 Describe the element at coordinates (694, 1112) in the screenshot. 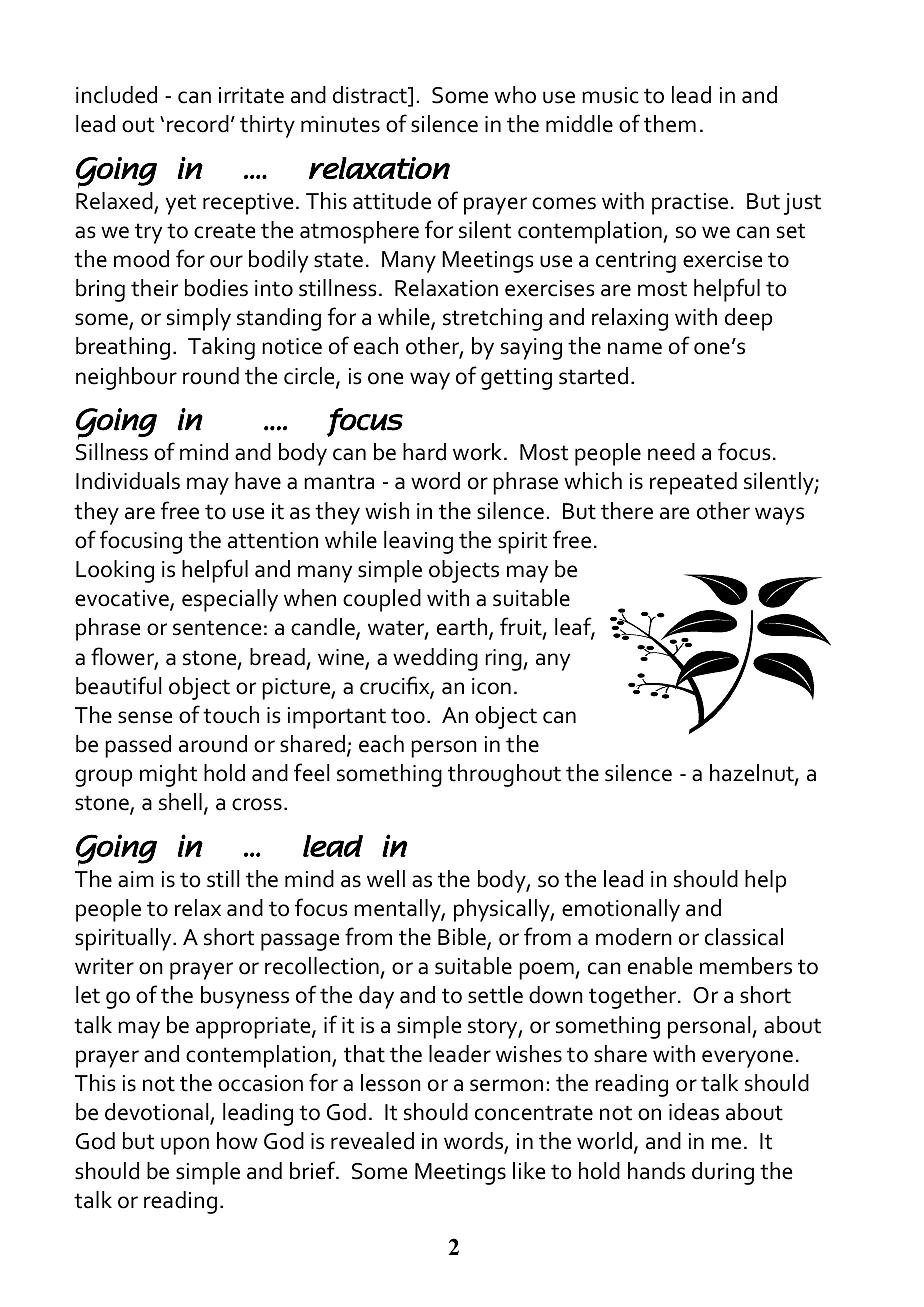

I see `ideas` at that location.
